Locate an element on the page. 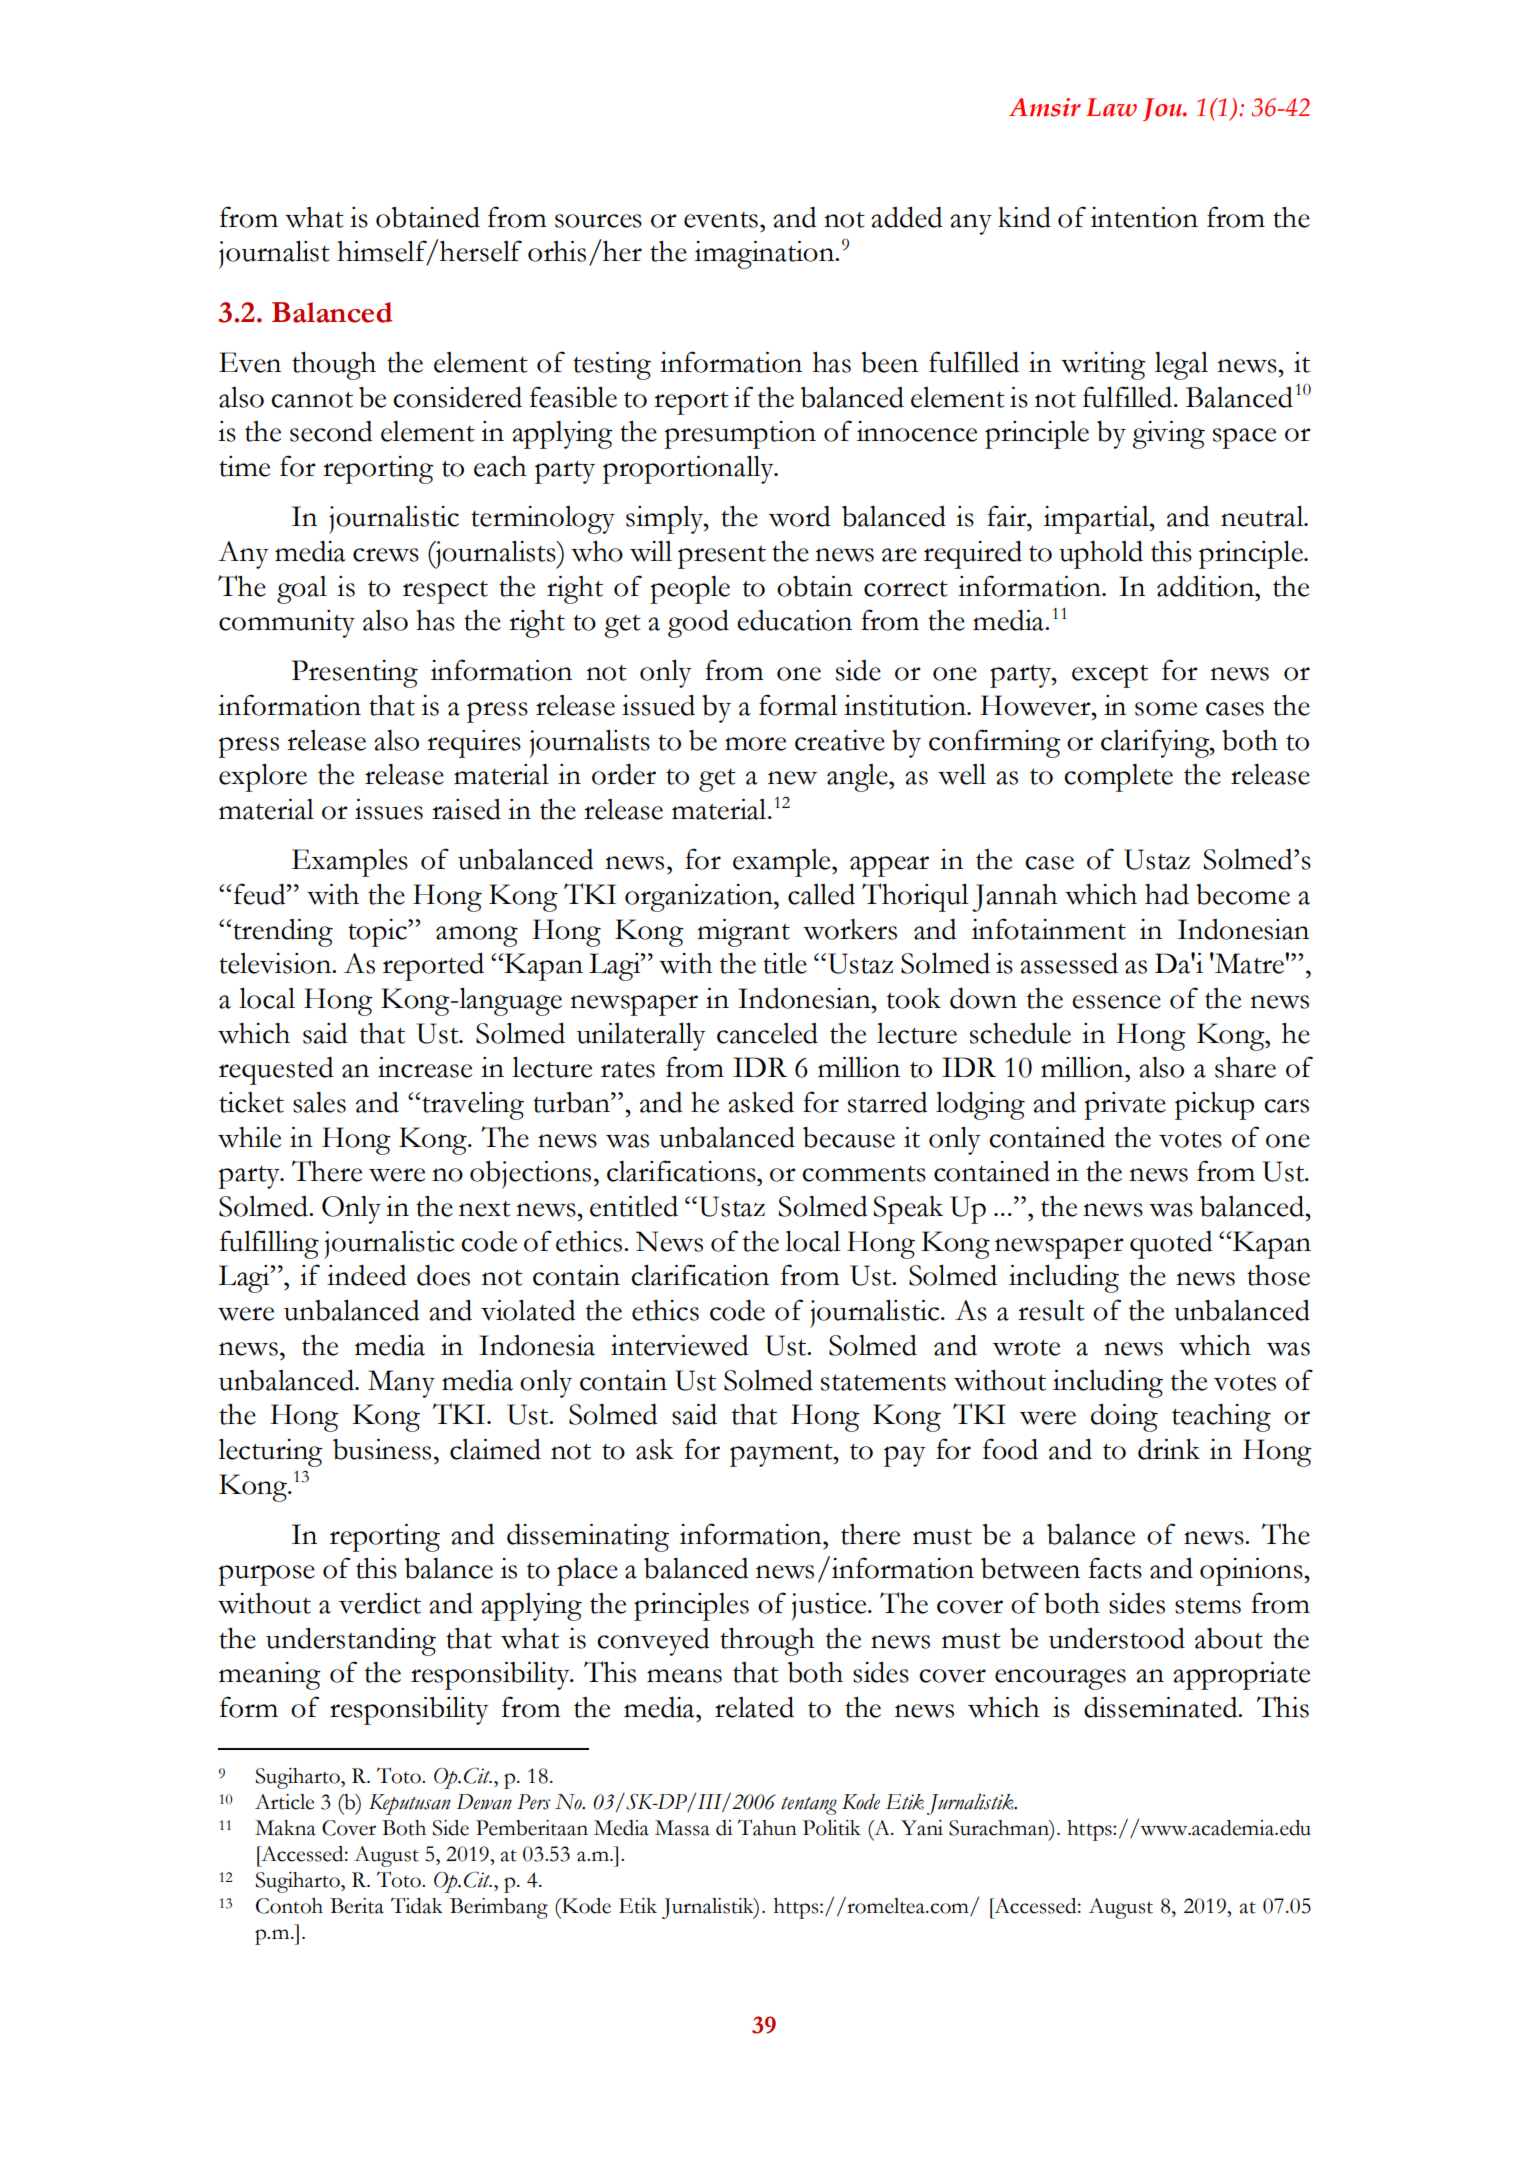 Image resolution: width=1529 pixels, height=2163 pixels. disseminated is located at coordinates (1162, 1707).
